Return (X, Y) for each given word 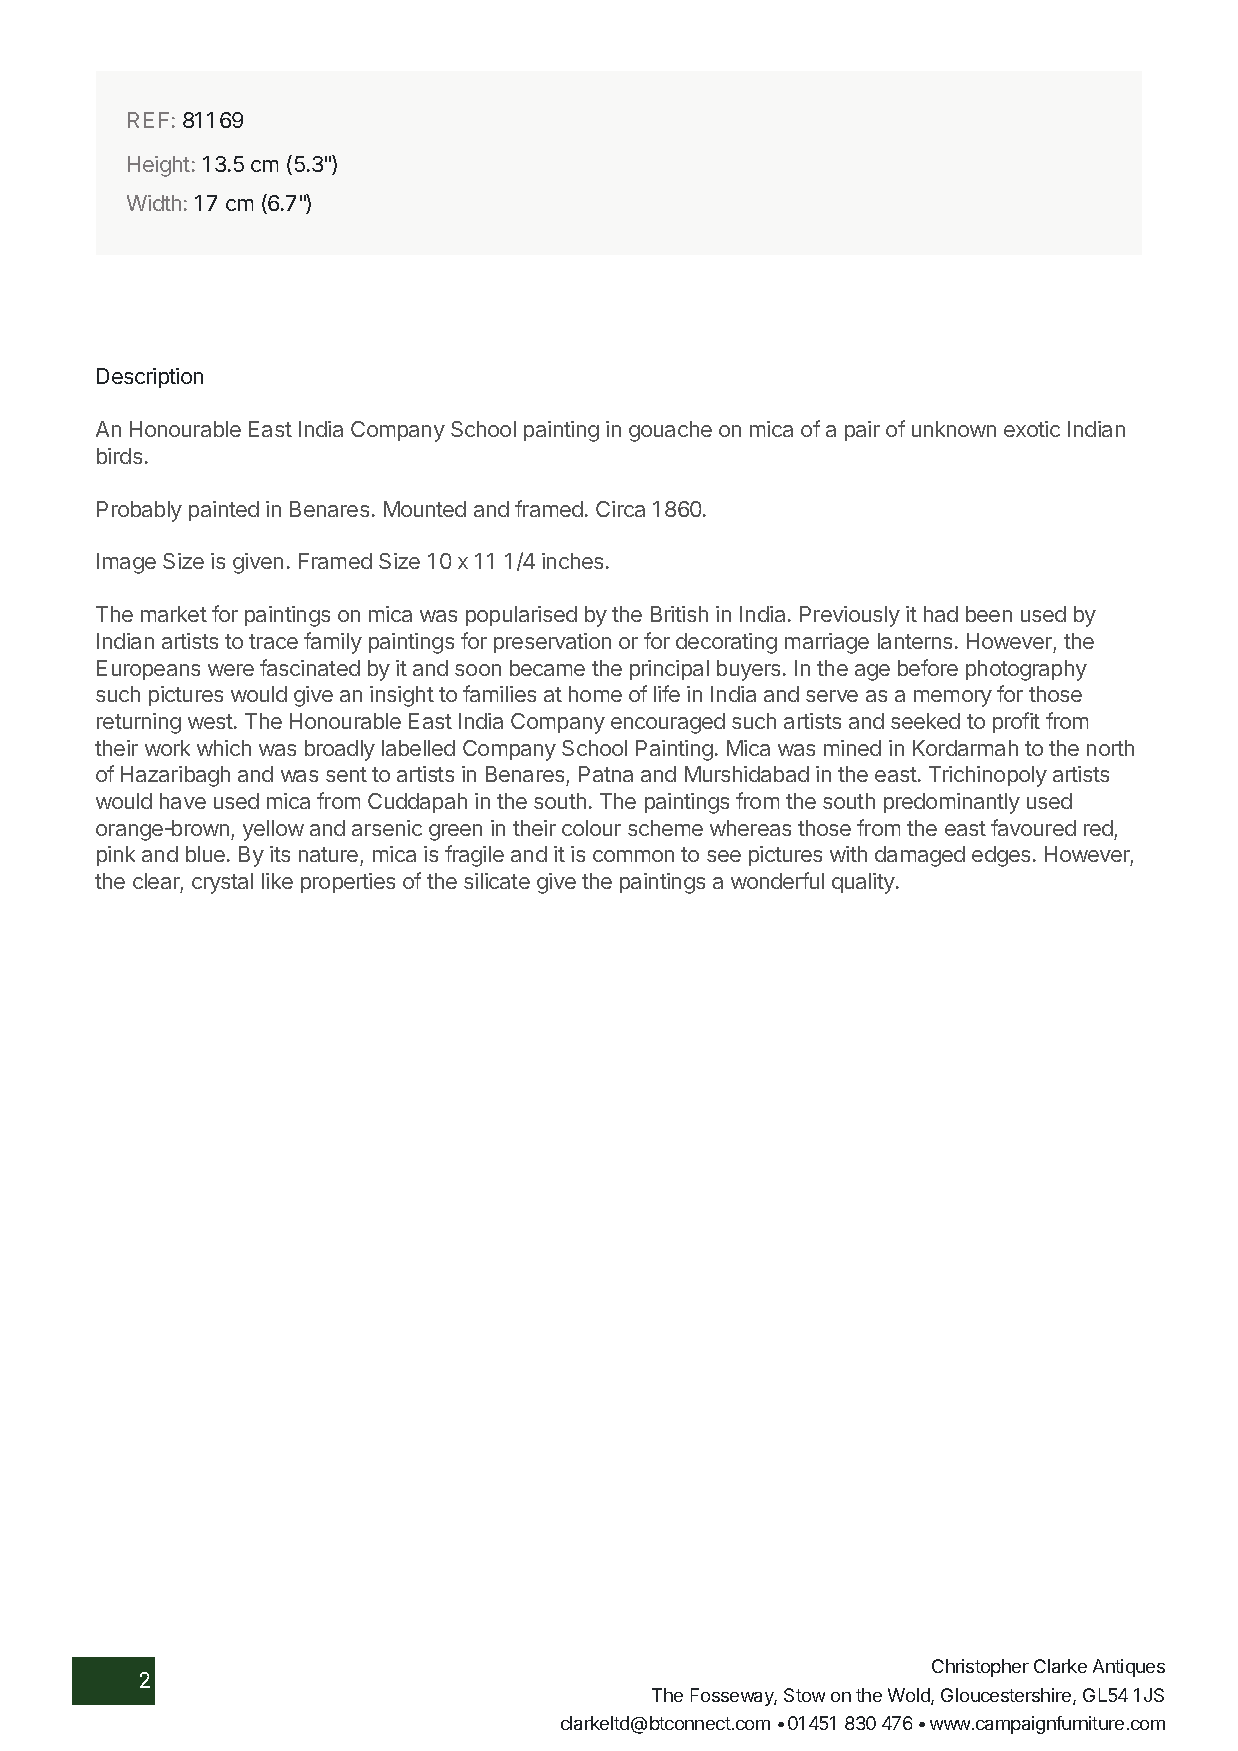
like (277, 881)
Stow (804, 1695)
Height (159, 166)
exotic (1032, 429)
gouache (670, 431)
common (633, 856)
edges (1001, 856)
